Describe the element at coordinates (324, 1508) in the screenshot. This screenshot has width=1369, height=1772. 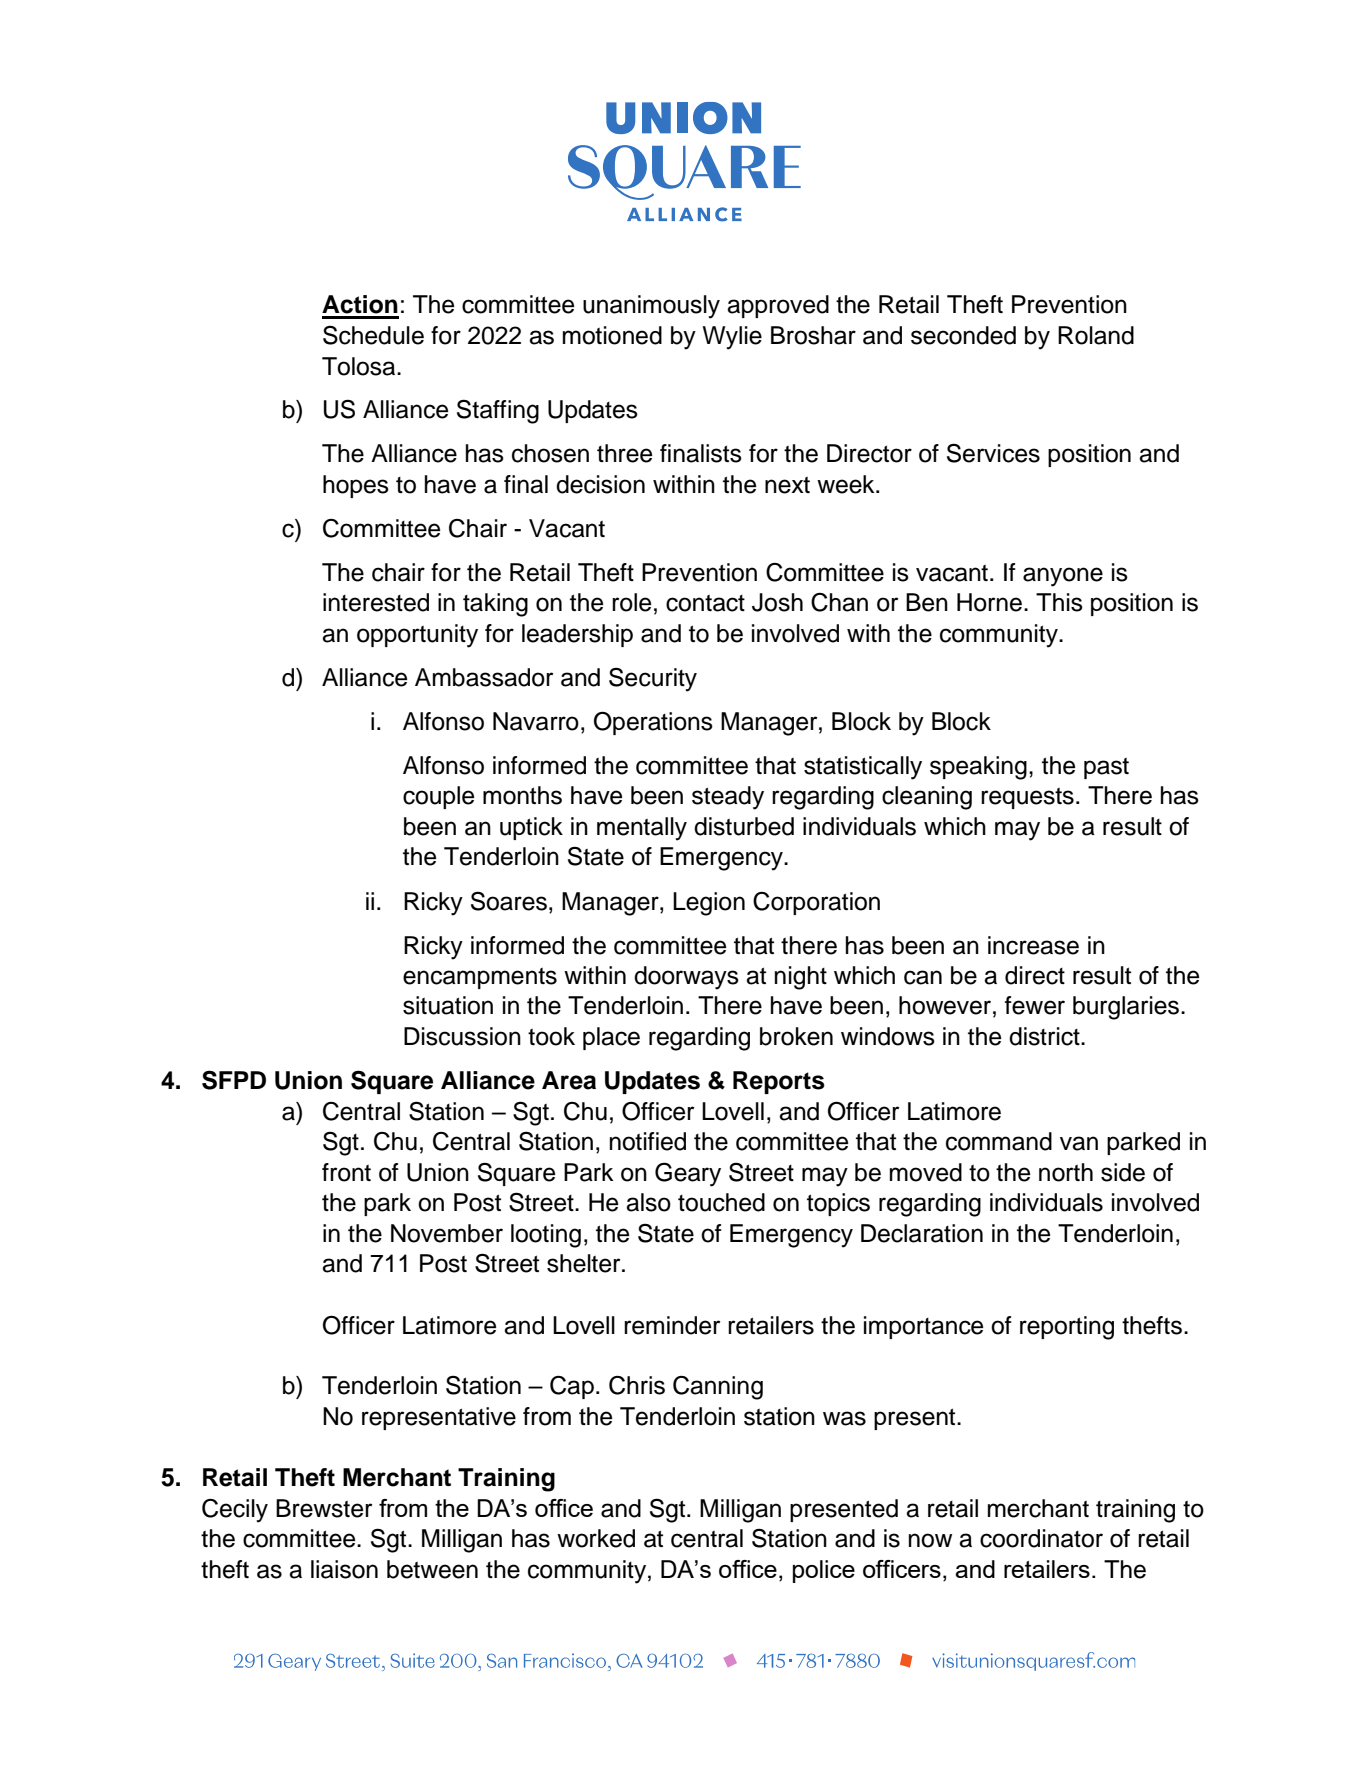
I see `Brewster` at that location.
